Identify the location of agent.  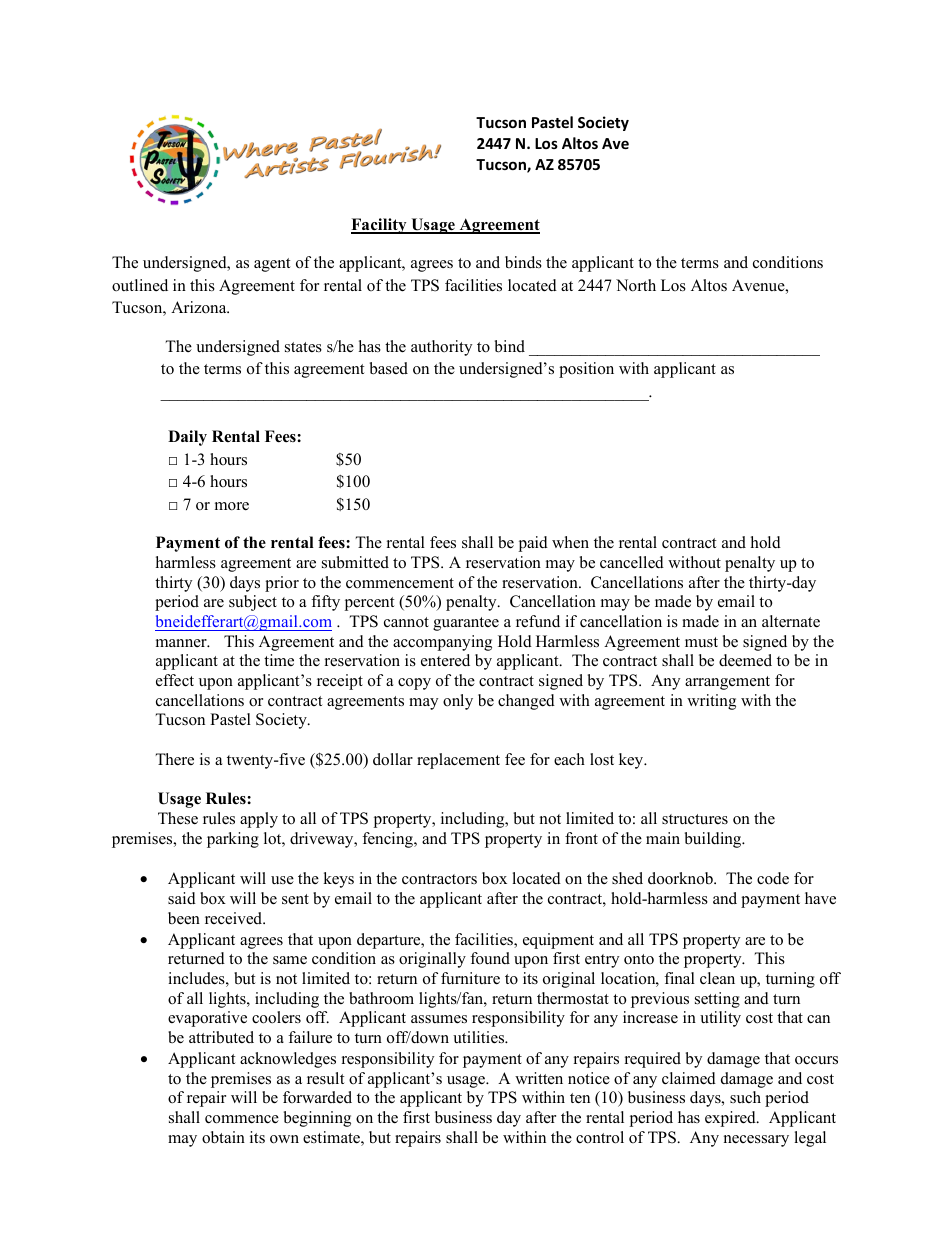
(272, 265).
